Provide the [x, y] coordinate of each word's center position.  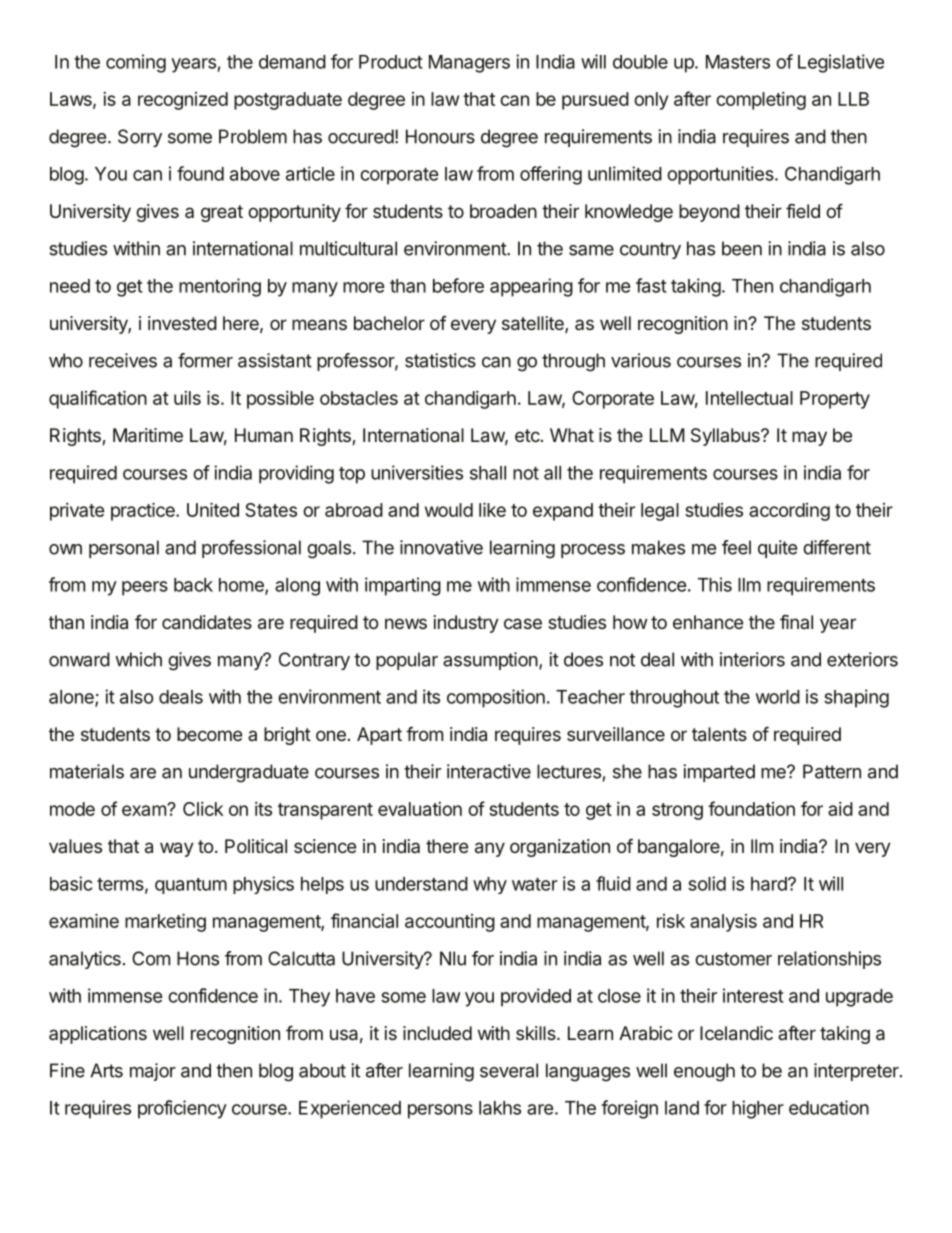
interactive [489, 771]
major [153, 1072]
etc [527, 435]
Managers [469, 64]
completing [761, 101]
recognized [183, 101]
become [209, 734]
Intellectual [749, 398]
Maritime [148, 435]
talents [719, 734]
